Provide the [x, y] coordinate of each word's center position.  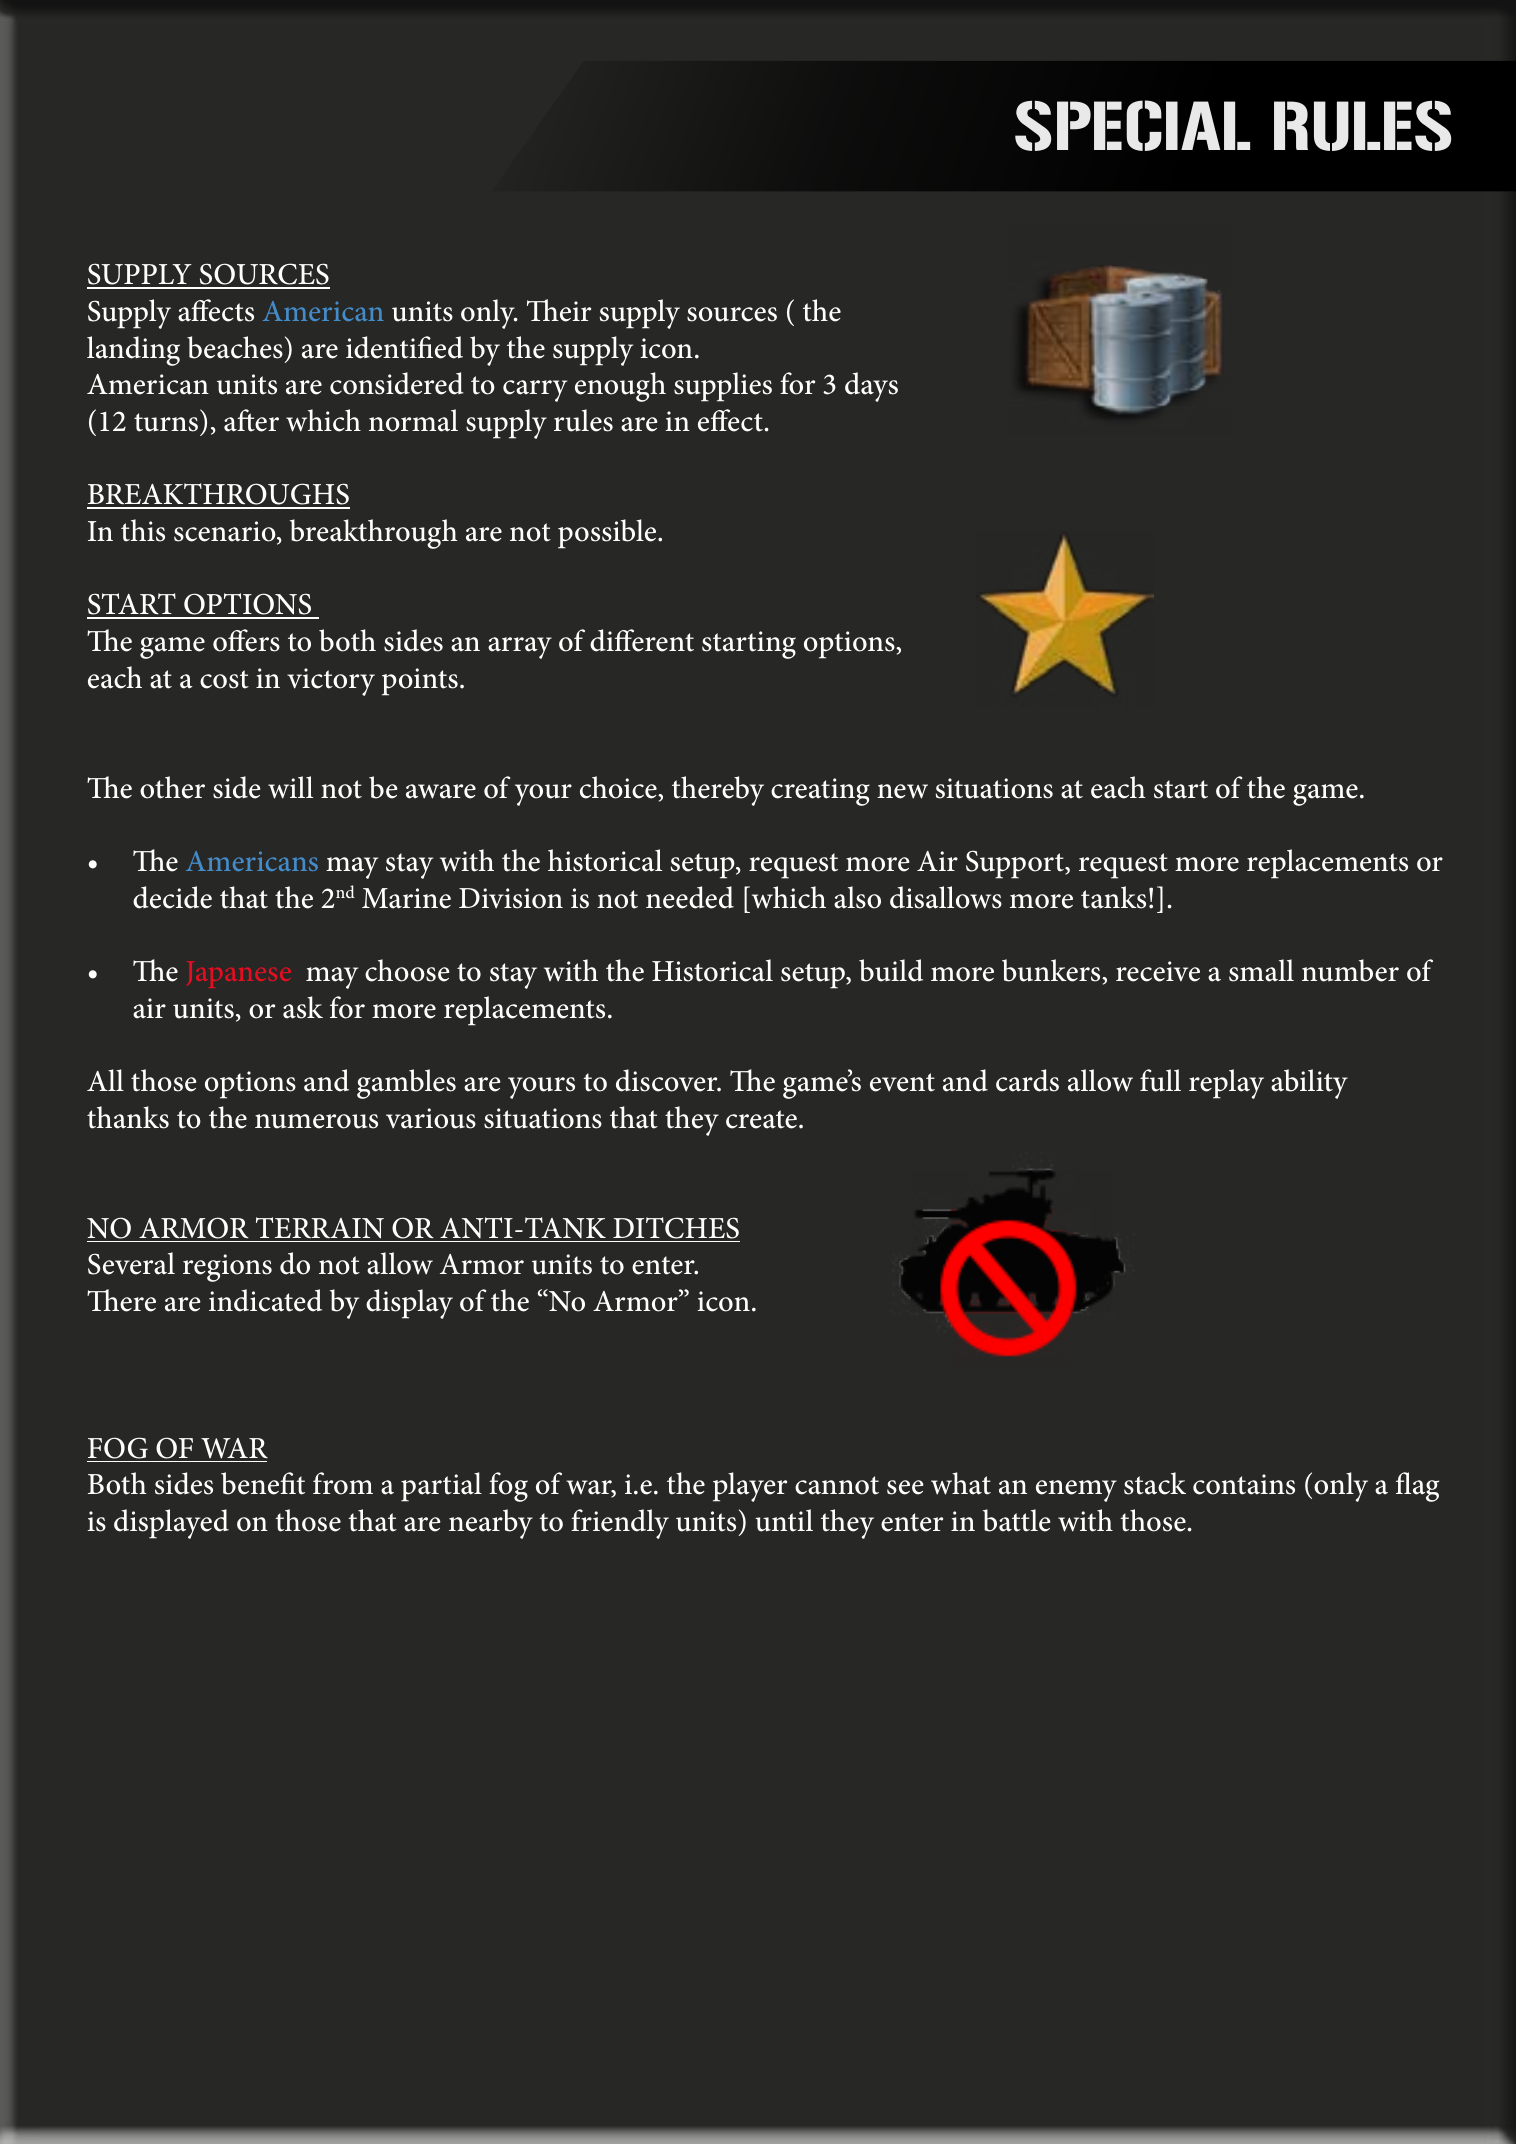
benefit [263, 1483]
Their [559, 310]
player [750, 1487]
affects [216, 310]
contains [1244, 1484]
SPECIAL [1132, 125]
